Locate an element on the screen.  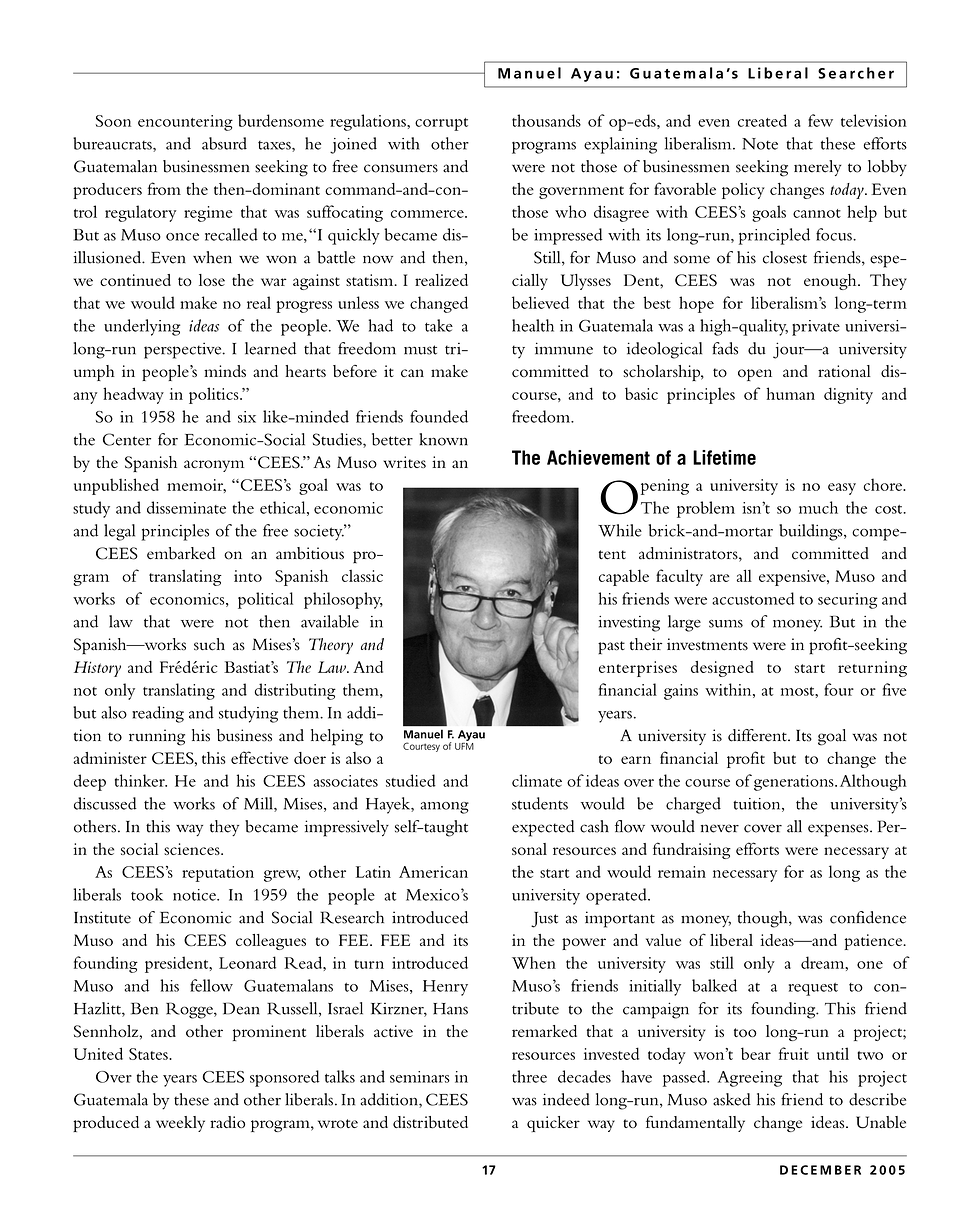
quicker is located at coordinates (553, 1124).
